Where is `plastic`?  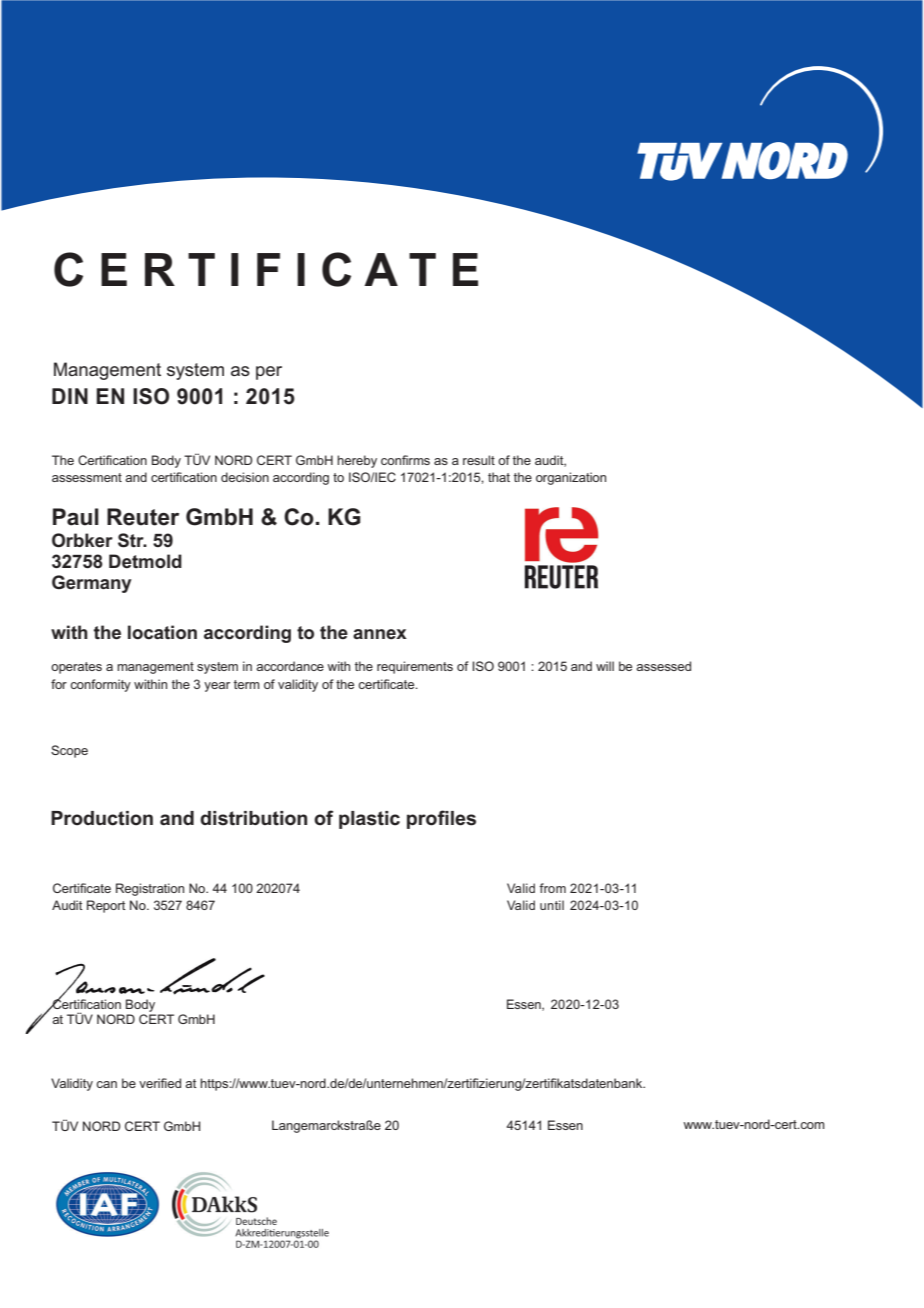 plastic is located at coordinates (369, 820).
